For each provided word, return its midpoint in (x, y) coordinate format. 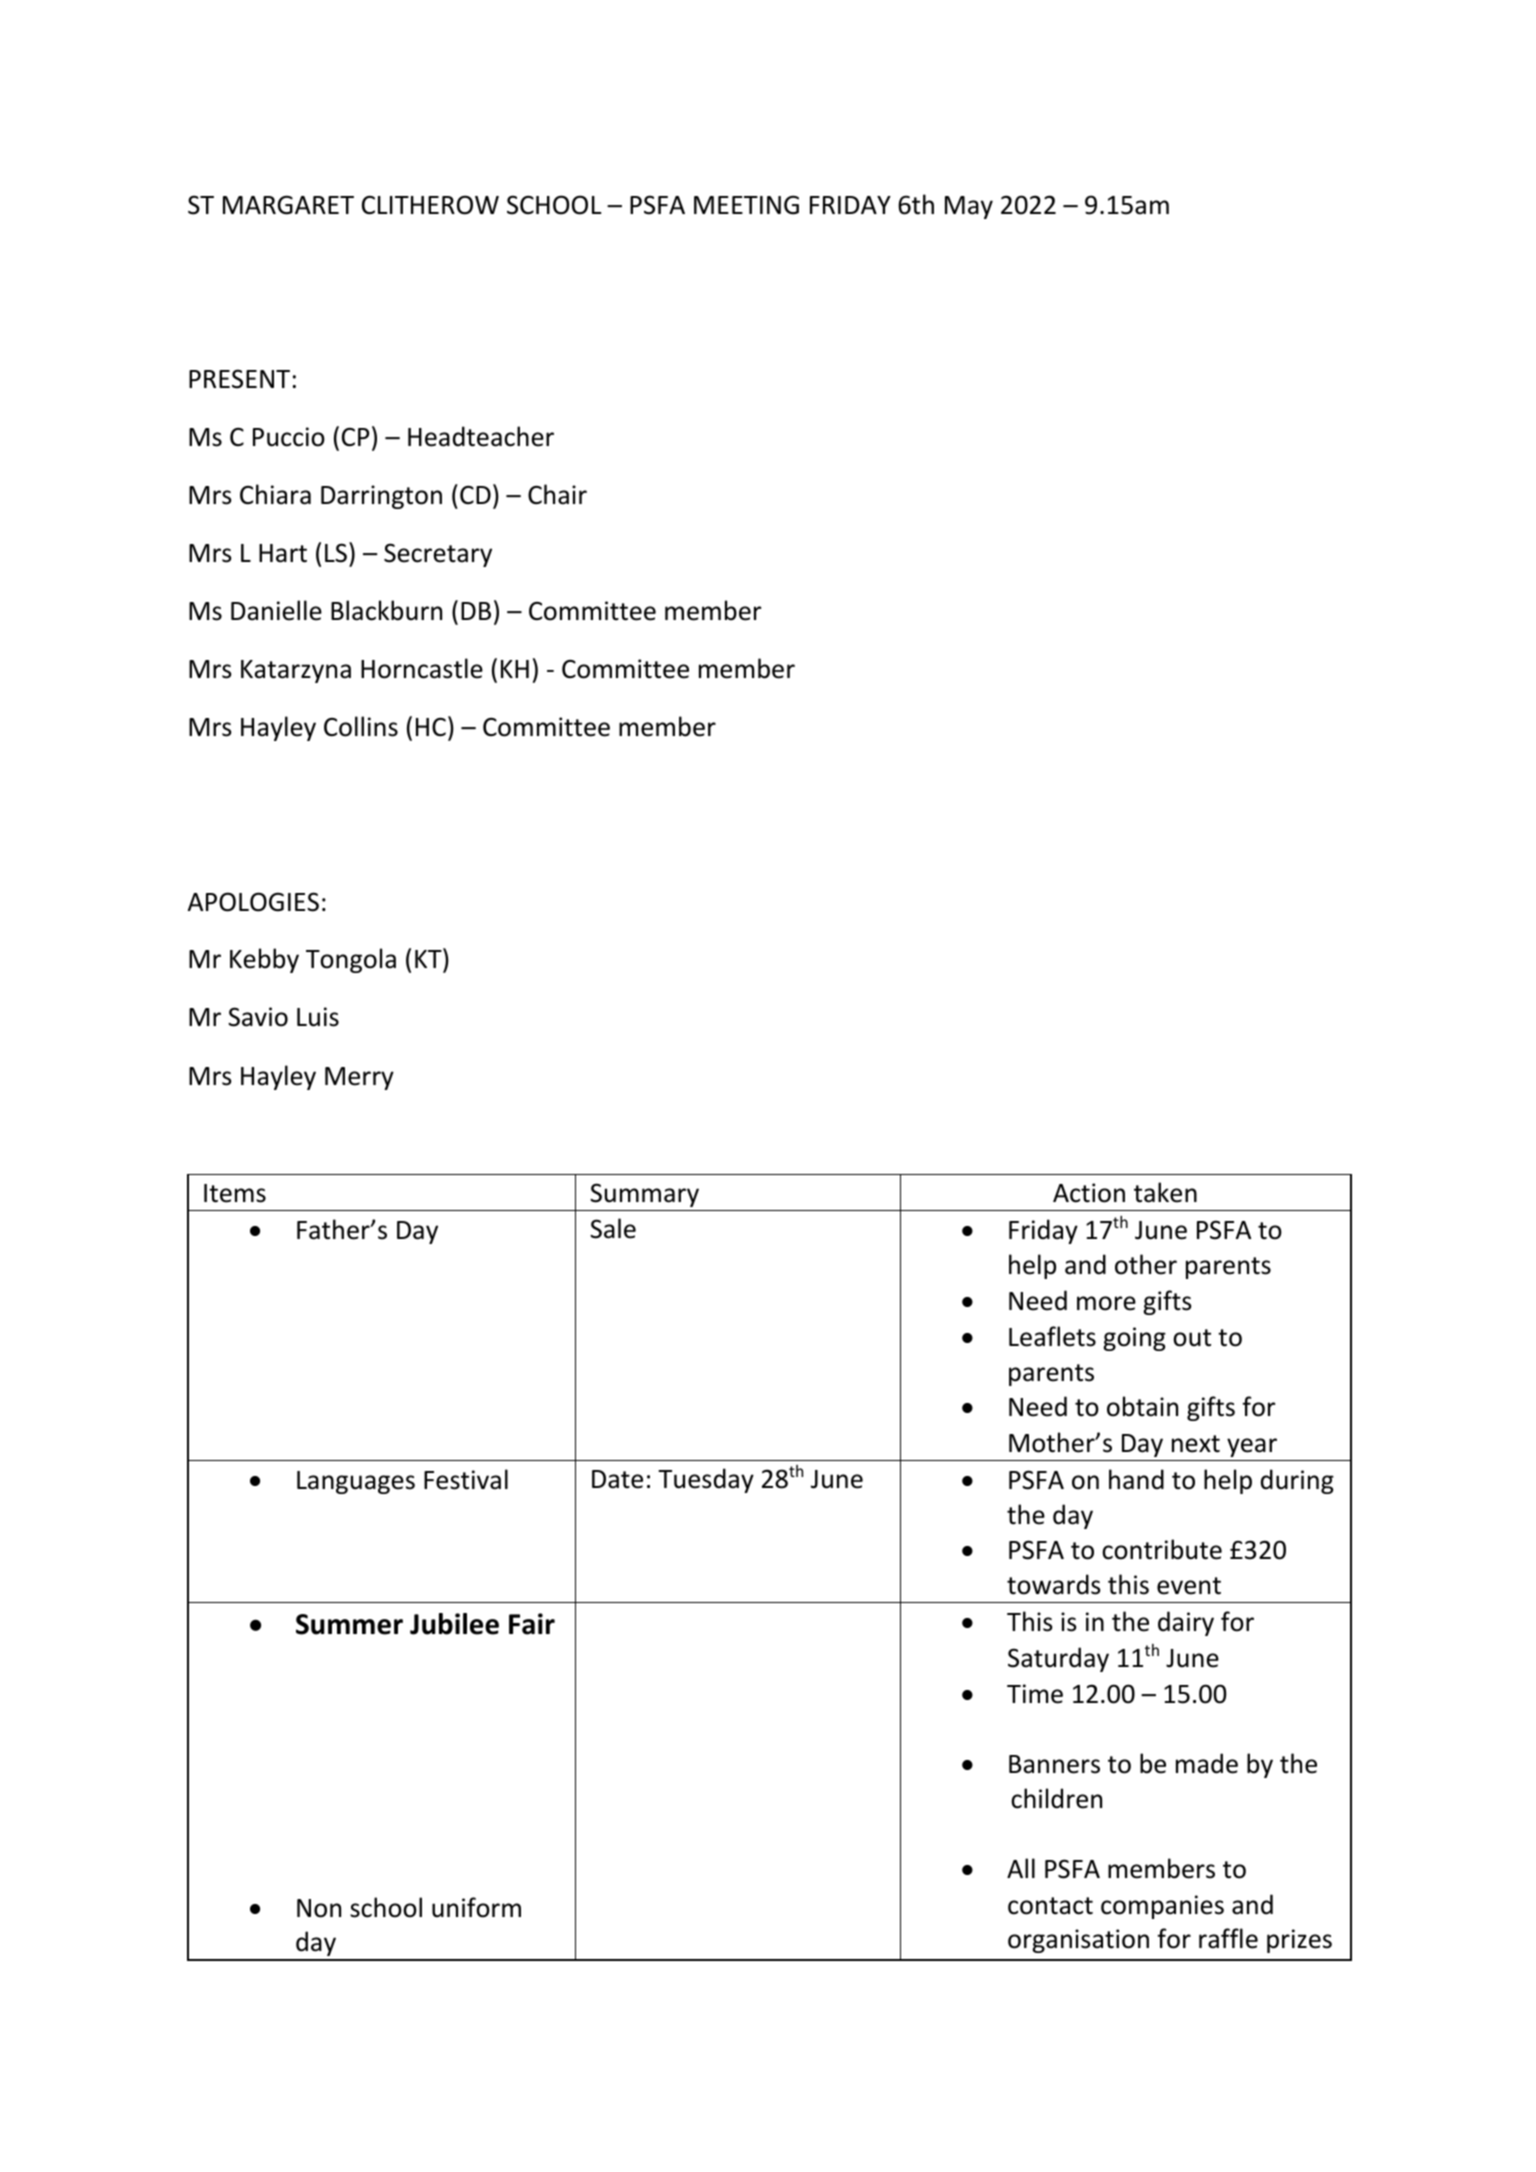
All (1021, 1868)
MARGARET (288, 205)
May (969, 207)
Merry (359, 1078)
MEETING (746, 205)
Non (319, 1908)
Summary (644, 1195)
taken (1165, 1192)
